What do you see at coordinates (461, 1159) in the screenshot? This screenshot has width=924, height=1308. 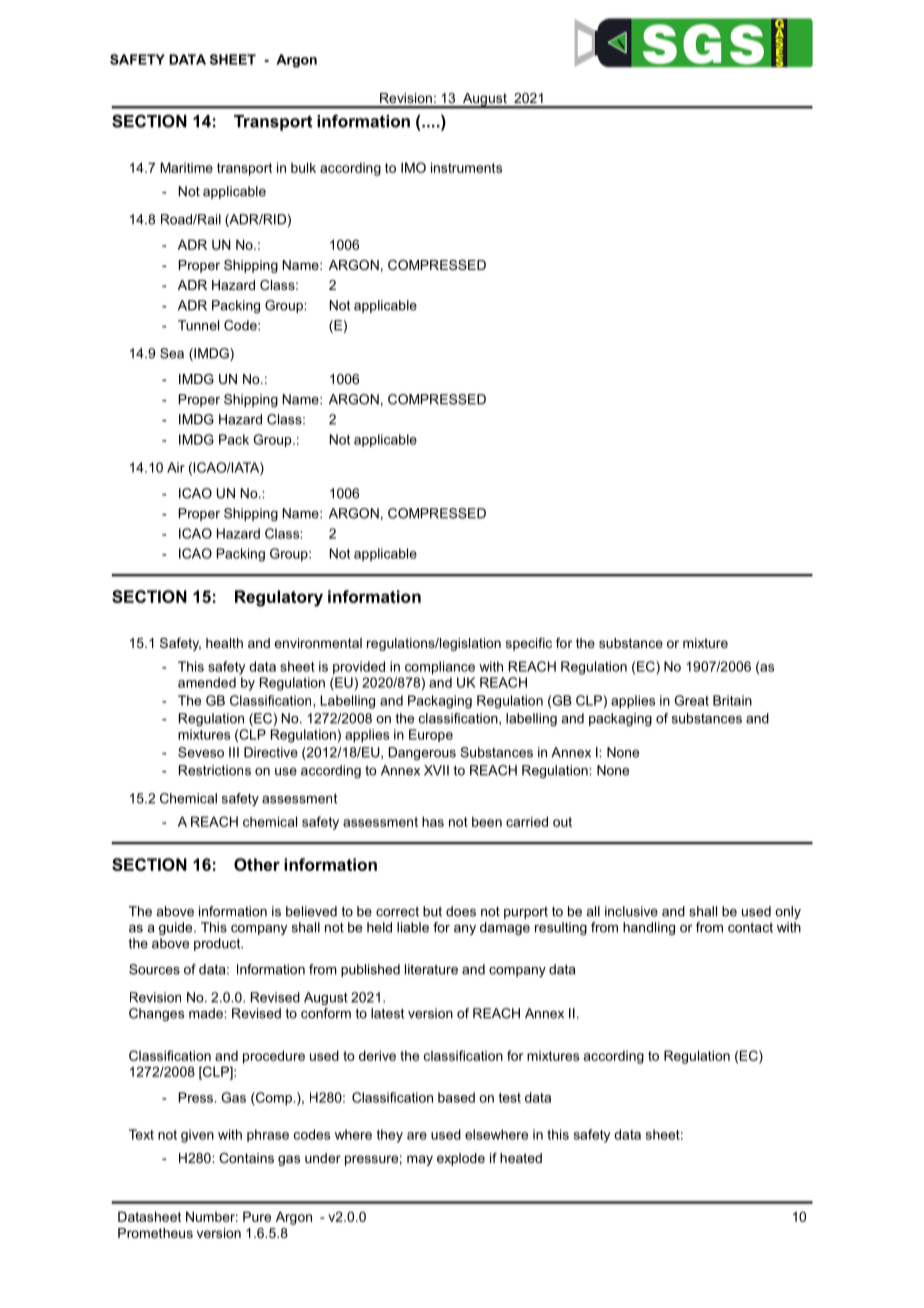 I see `explode` at bounding box center [461, 1159].
